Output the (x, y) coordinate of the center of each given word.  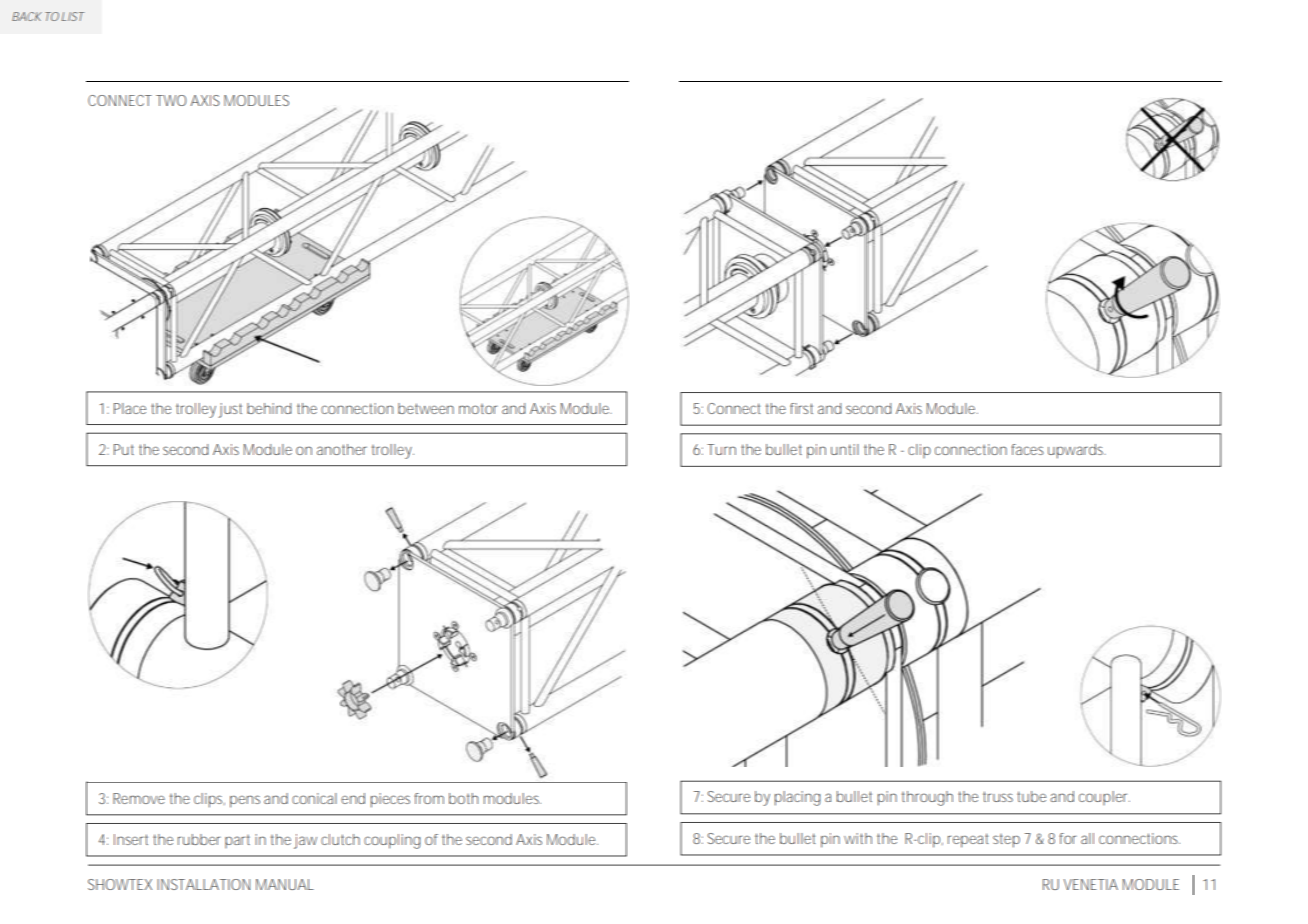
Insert (131, 839)
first (801, 408)
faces (1027, 449)
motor (478, 409)
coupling (392, 841)
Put (124, 449)
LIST (73, 16)
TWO (171, 100)
